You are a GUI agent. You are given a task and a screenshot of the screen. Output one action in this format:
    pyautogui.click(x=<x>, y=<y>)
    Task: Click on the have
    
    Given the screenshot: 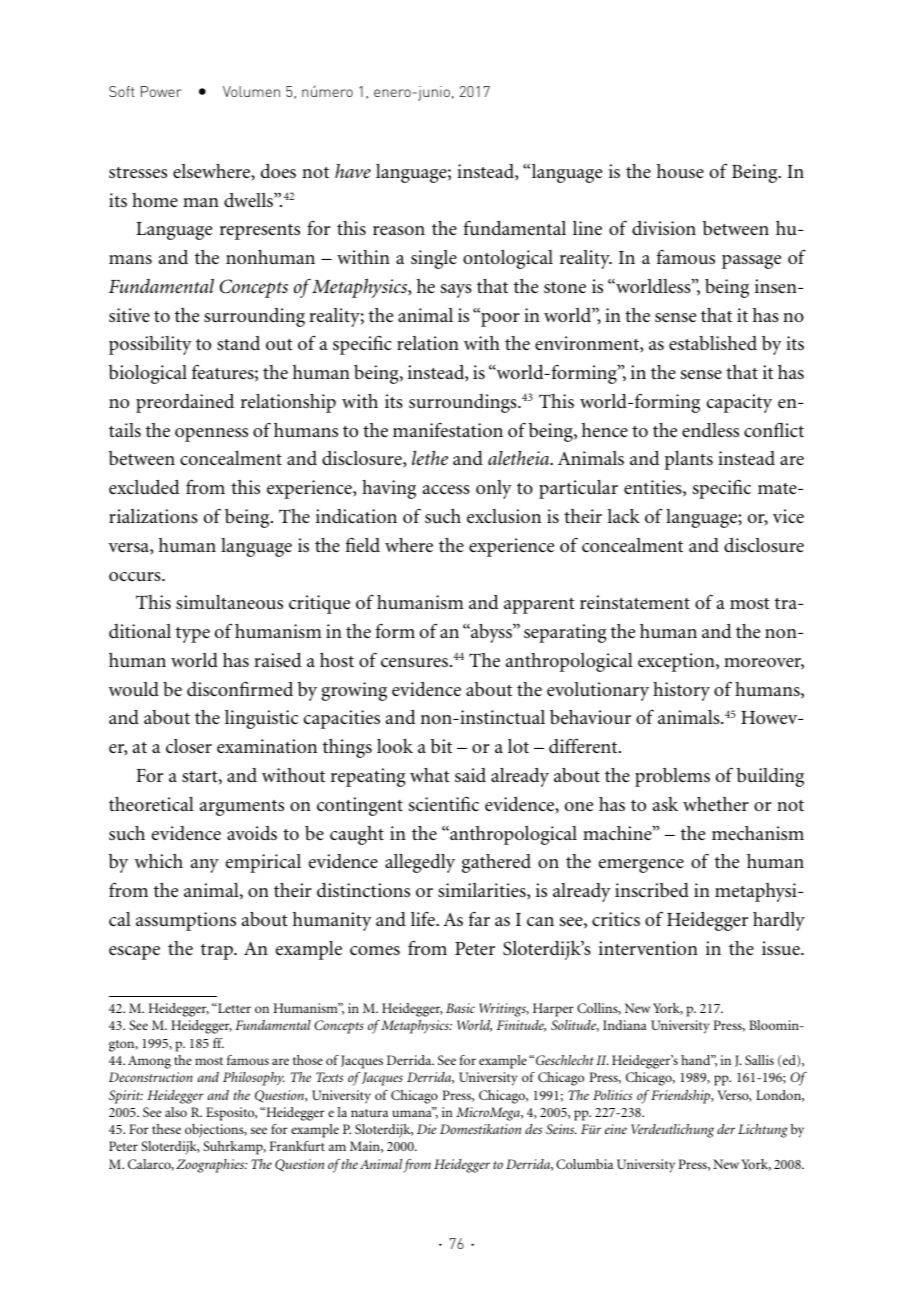 What is the action you would take?
    pyautogui.click(x=353, y=171)
